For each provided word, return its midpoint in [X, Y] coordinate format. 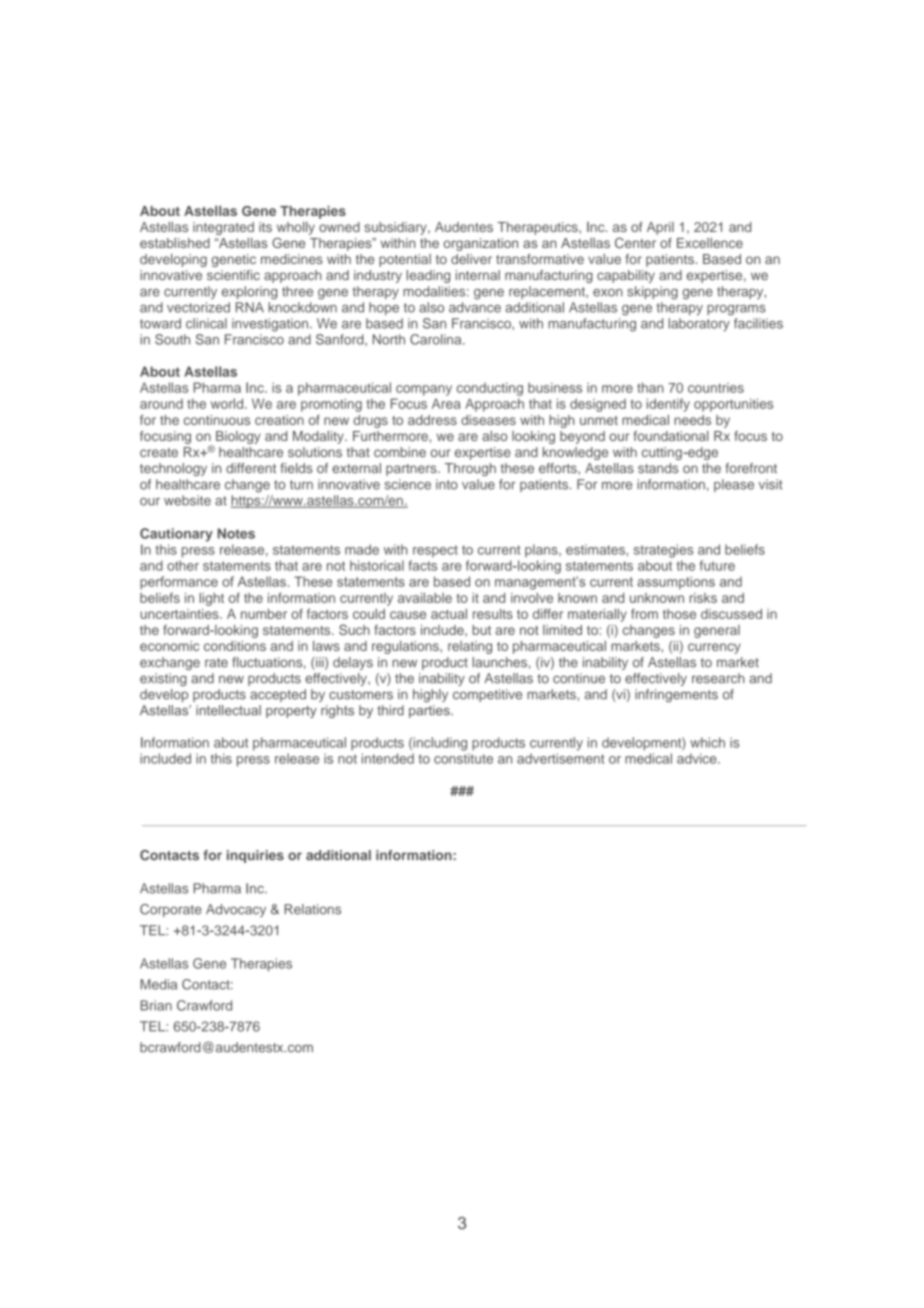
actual [449, 614]
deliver [471, 259]
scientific [233, 275]
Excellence [710, 243]
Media [159, 984]
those [679, 614]
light [212, 599]
